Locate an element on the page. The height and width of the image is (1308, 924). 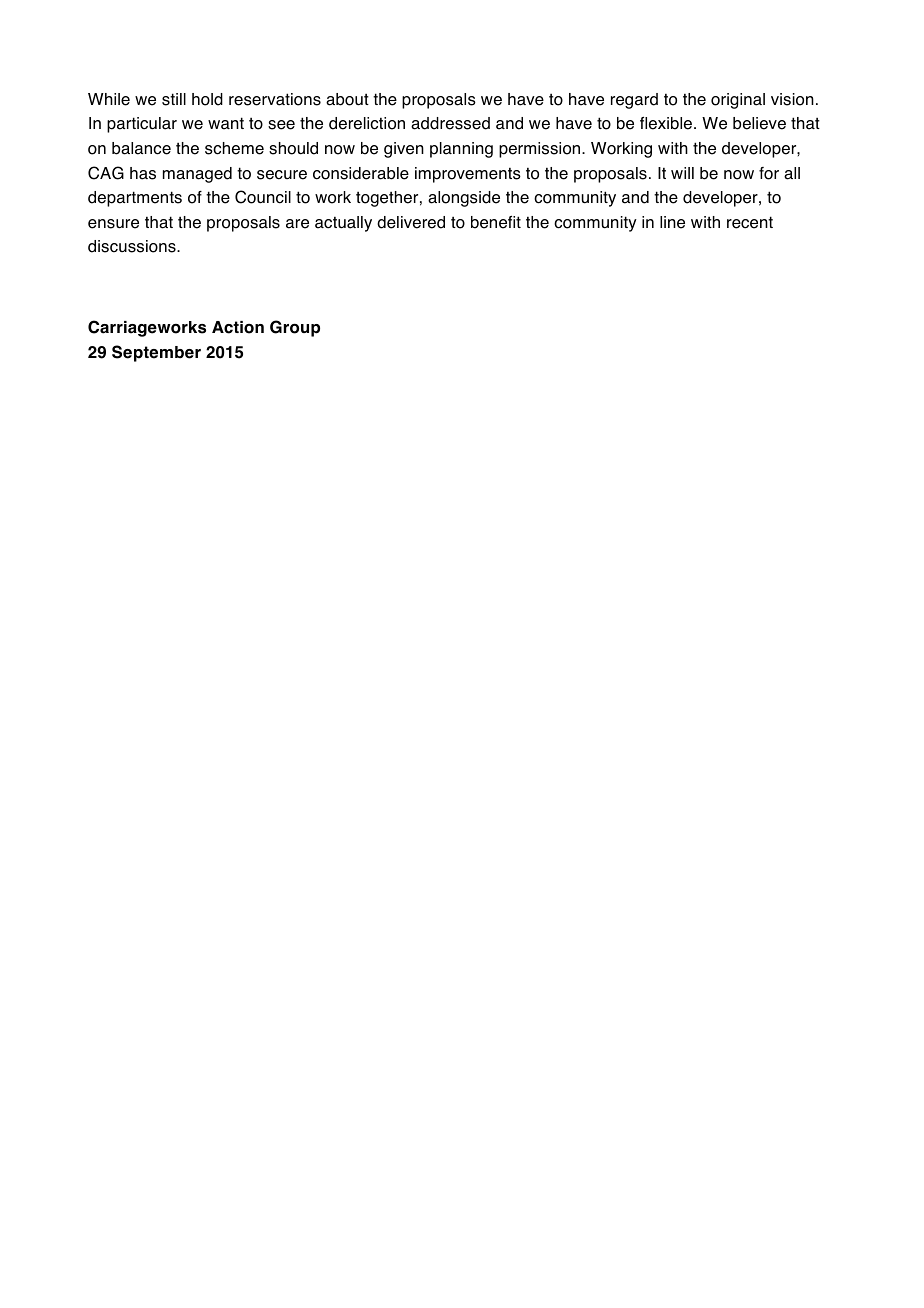
delivered is located at coordinates (411, 222).
